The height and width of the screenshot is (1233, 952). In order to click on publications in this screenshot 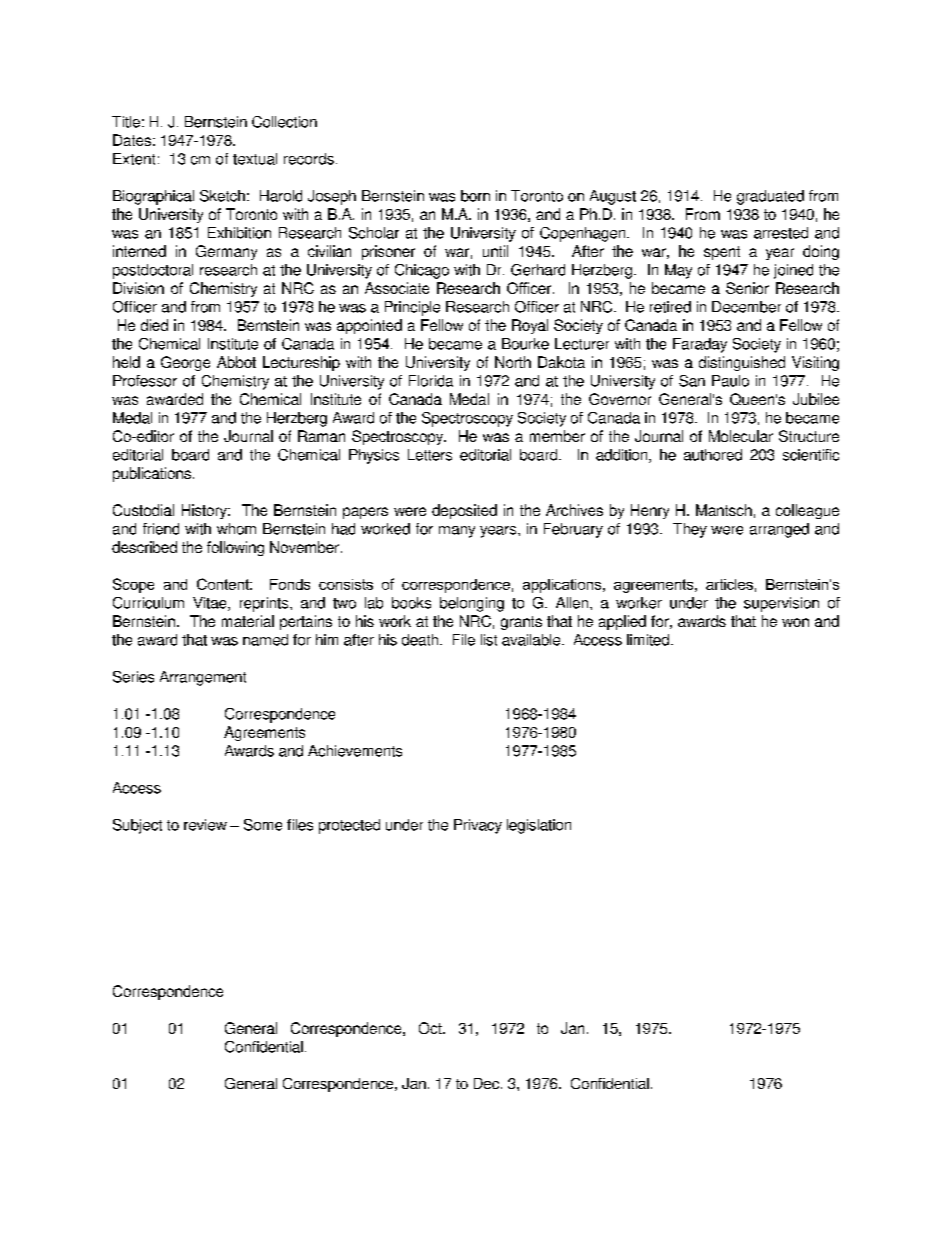, I will do `click(152, 474)`.
